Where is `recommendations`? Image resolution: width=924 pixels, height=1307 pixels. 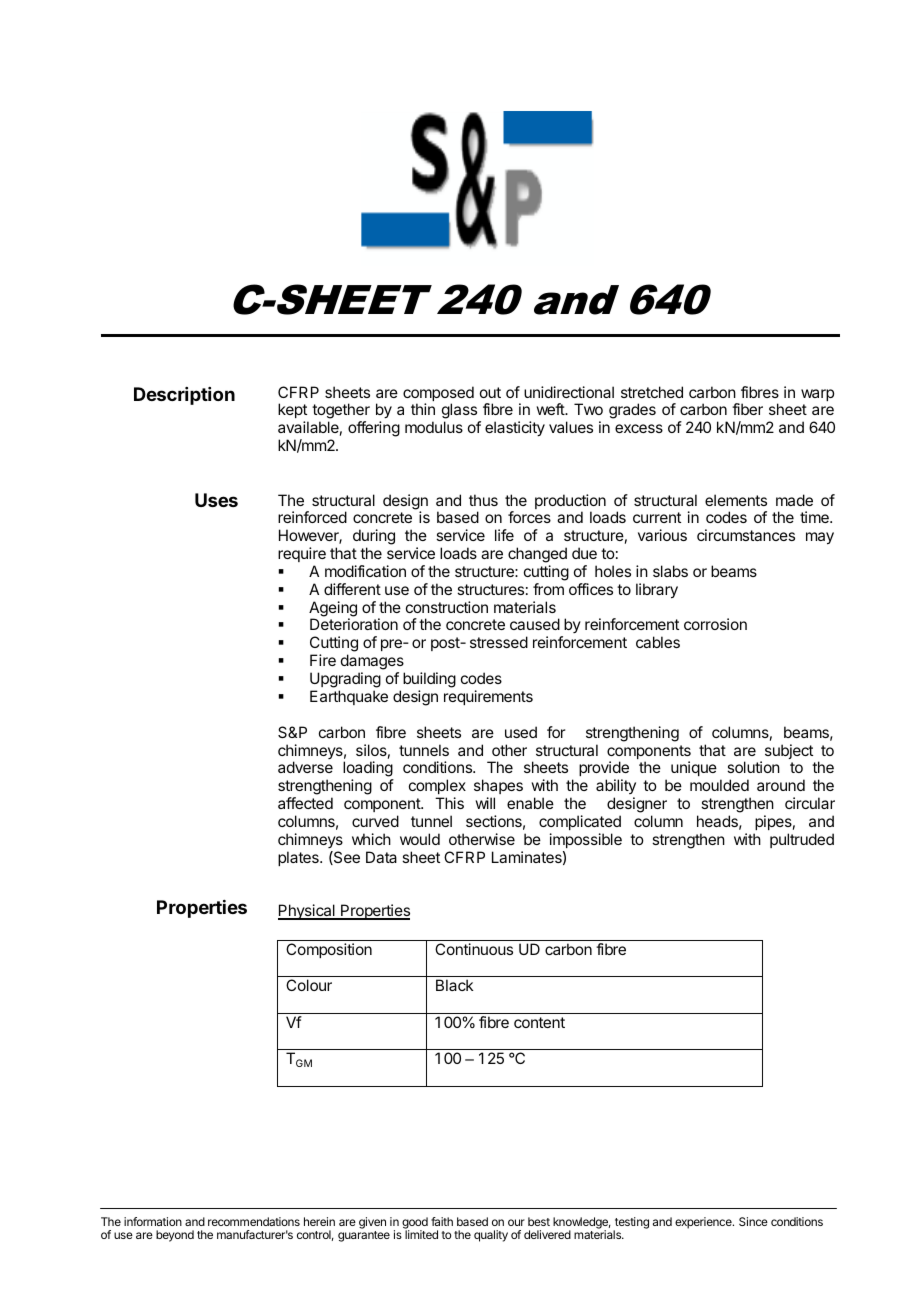 recommendations is located at coordinates (254, 1221).
